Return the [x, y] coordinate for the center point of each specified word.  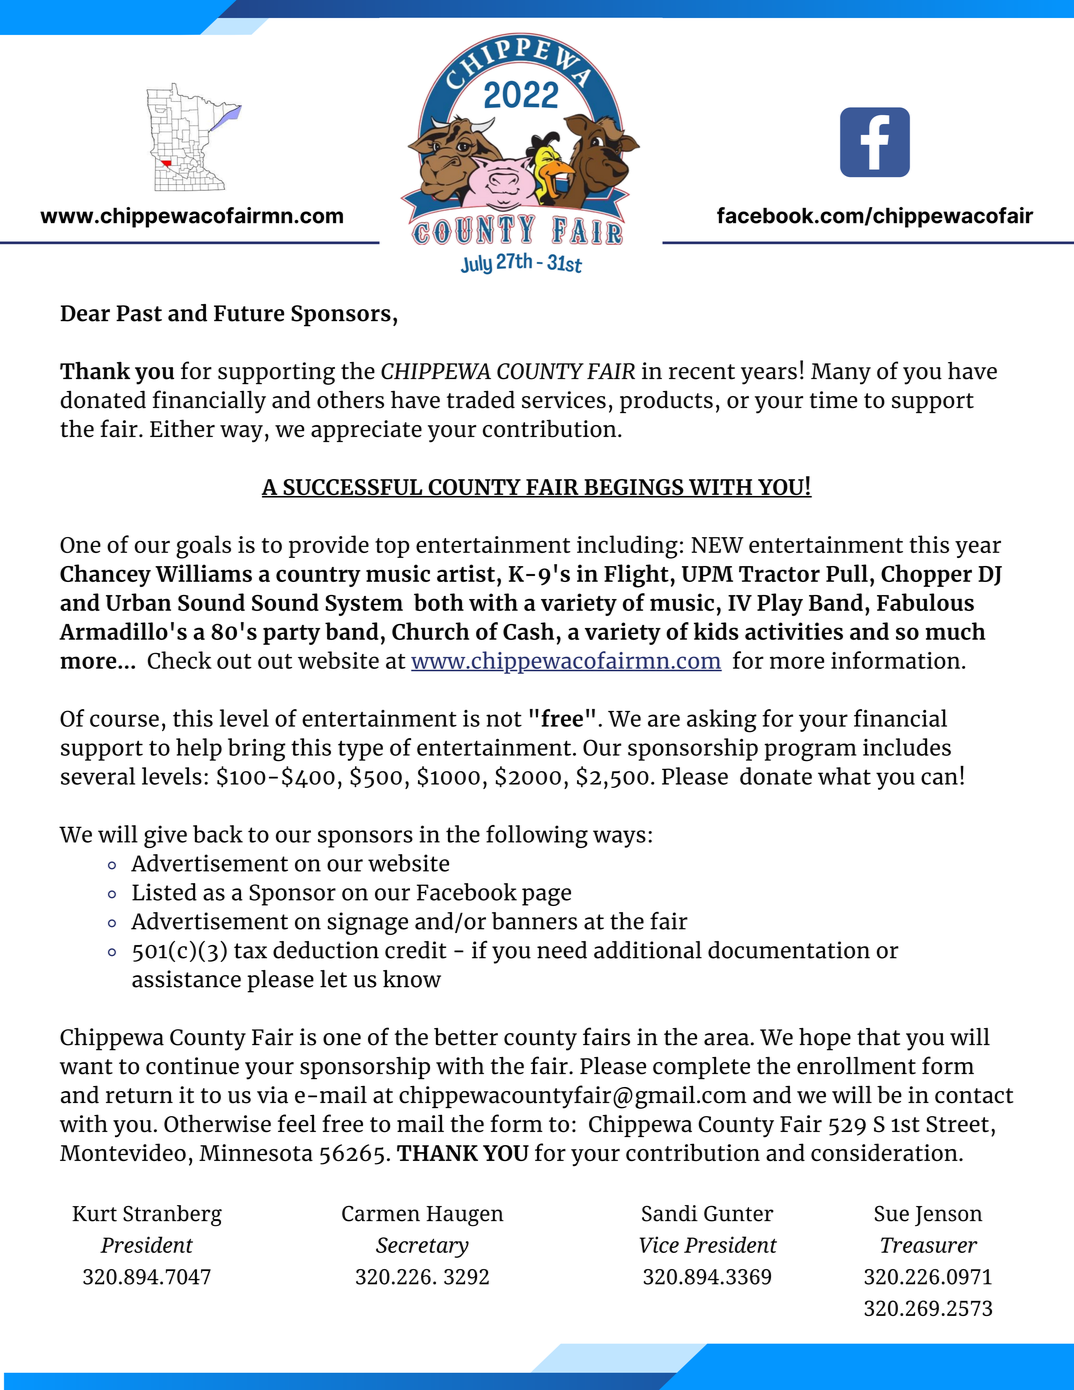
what [844, 776]
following [537, 836]
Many [841, 374]
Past [139, 313]
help [199, 749]
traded [481, 399]
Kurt [94, 1214]
